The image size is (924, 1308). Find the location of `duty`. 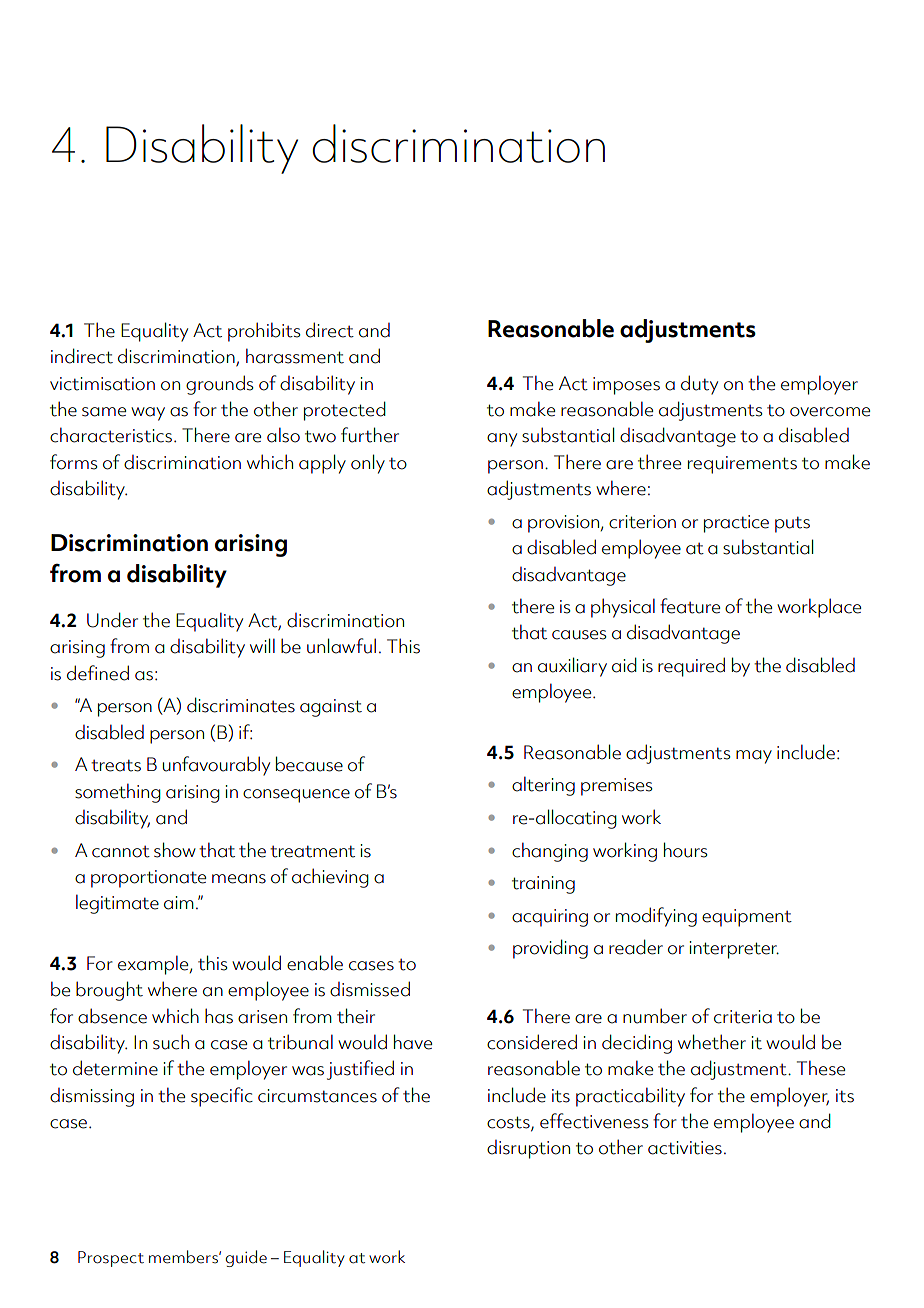

duty is located at coordinates (699, 385).
